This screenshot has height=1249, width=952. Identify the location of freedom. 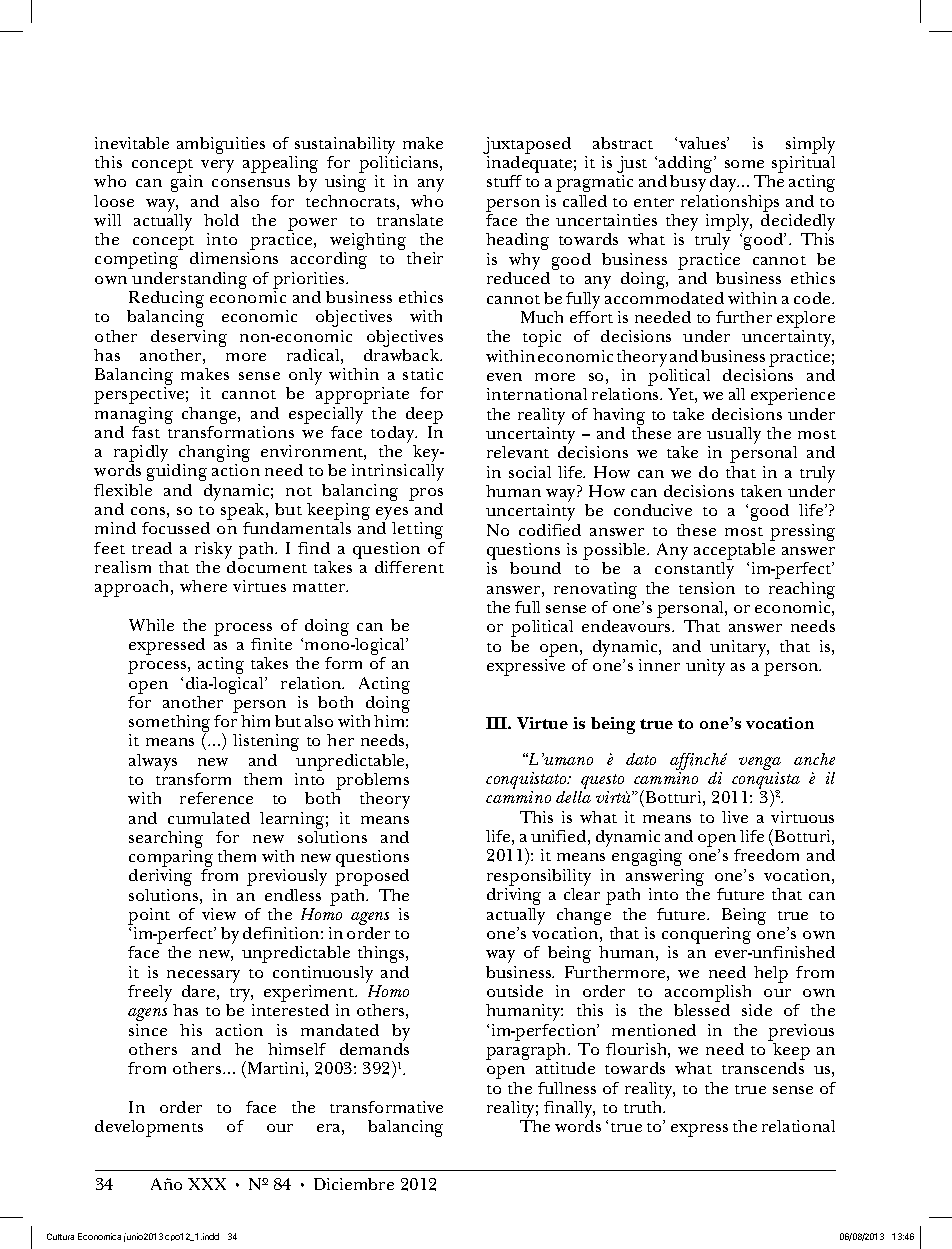
(766, 855).
